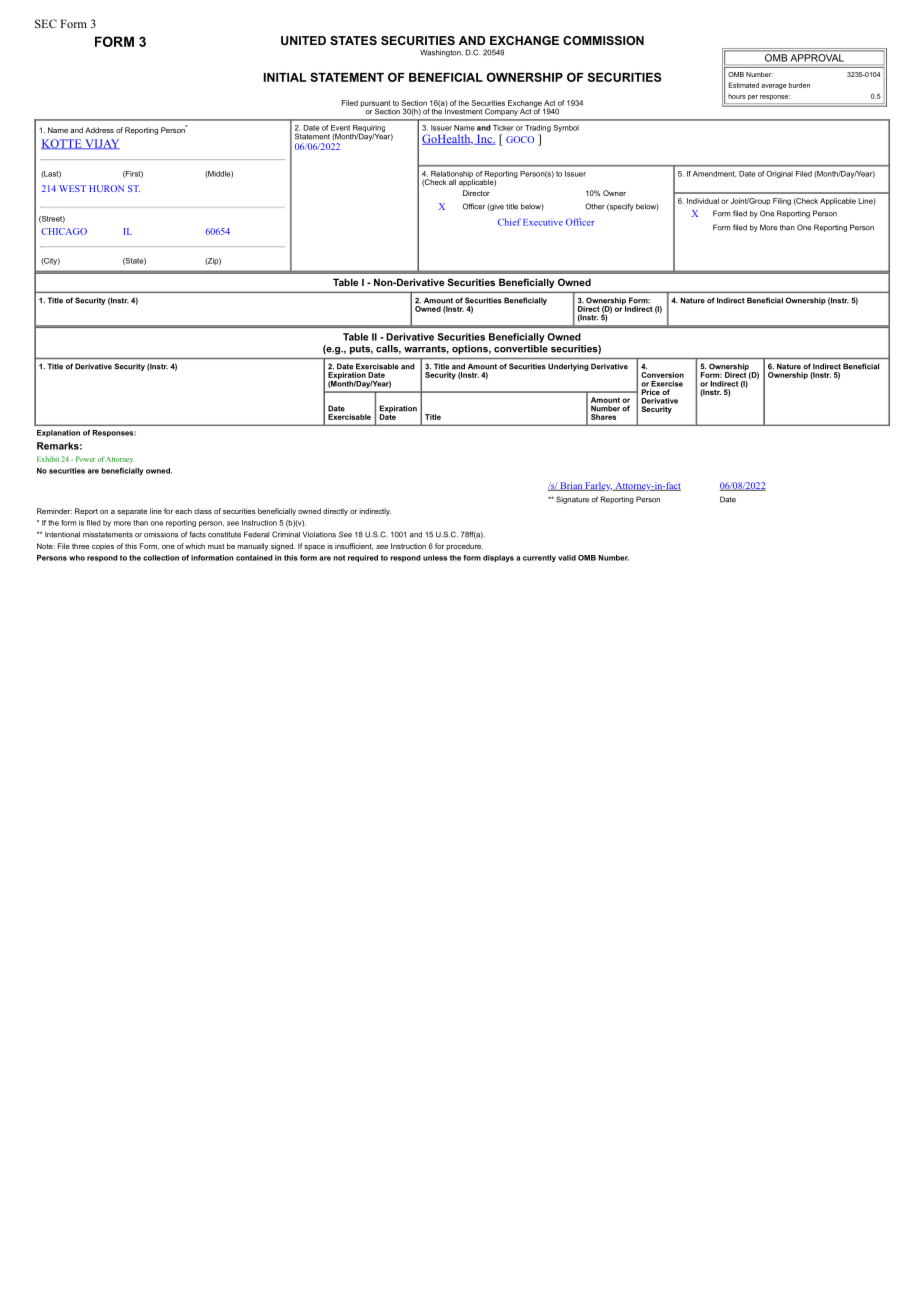 The height and width of the image is (1308, 924). What do you see at coordinates (743, 85) in the image?
I see `Estimated` at bounding box center [743, 85].
